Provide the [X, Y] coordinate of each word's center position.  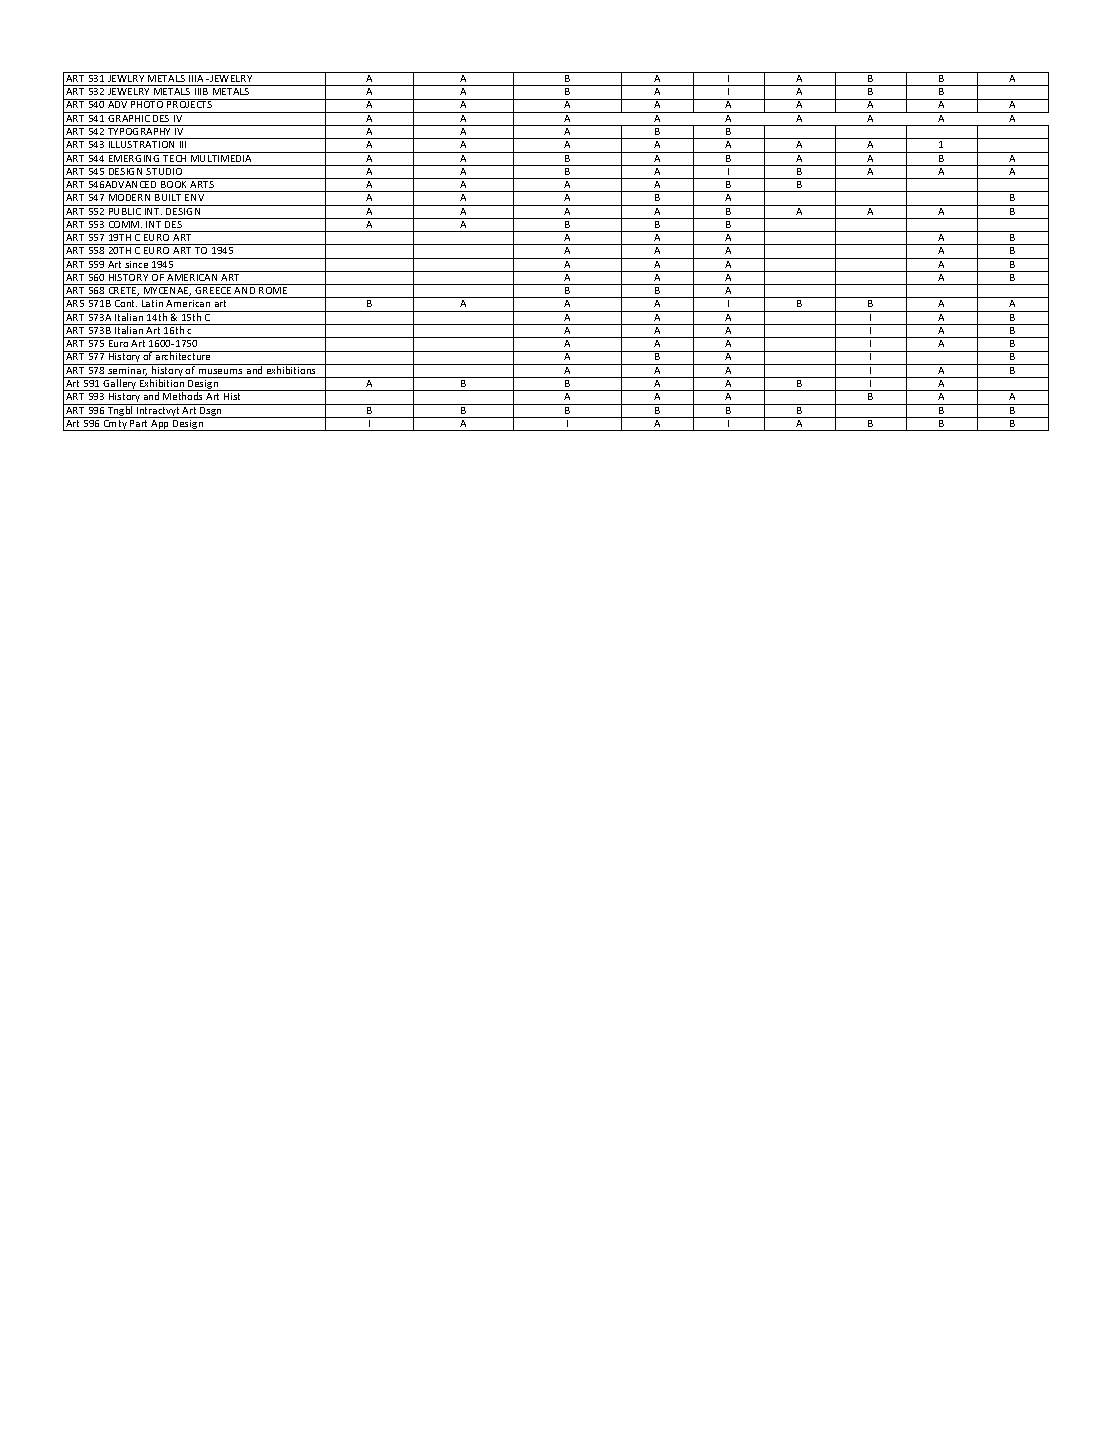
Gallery [120, 384]
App [161, 425]
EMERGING [134, 157]
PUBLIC [125, 210]
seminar [127, 370]
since [137, 263]
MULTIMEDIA [221, 157]
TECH [176, 157]
